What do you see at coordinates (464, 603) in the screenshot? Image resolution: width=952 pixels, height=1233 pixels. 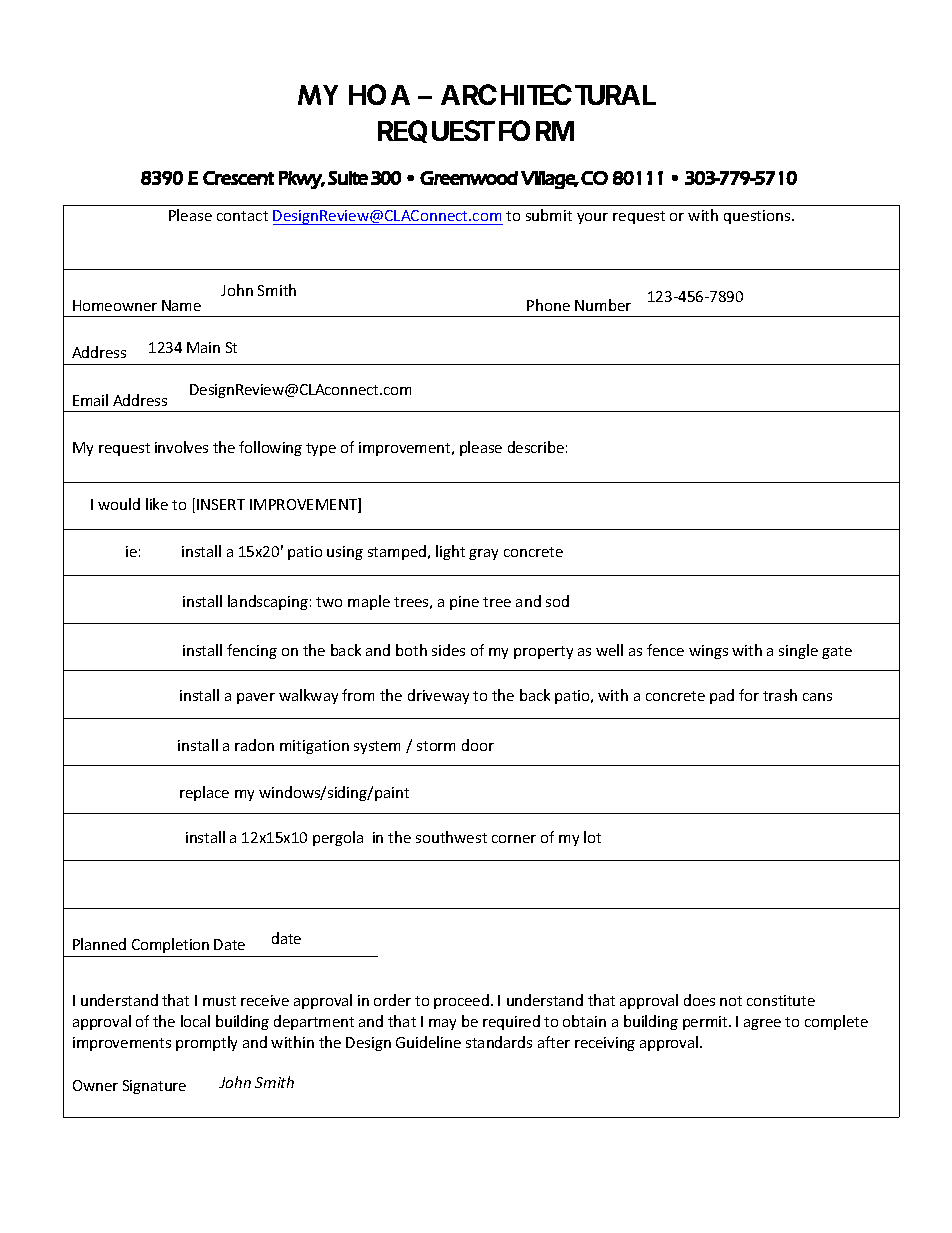 I see `pine` at bounding box center [464, 603].
